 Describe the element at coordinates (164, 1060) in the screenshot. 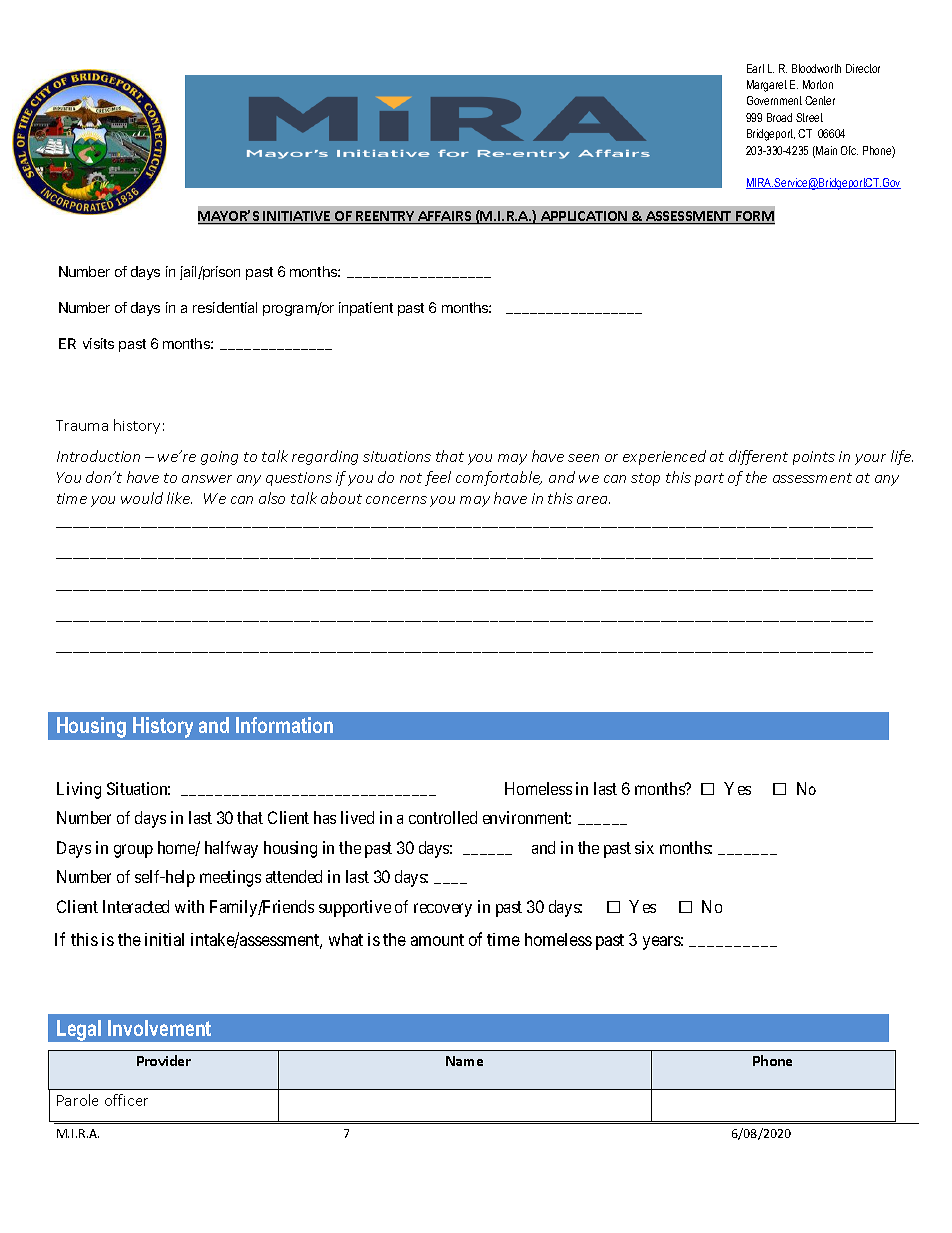

I see `Provider` at that location.
